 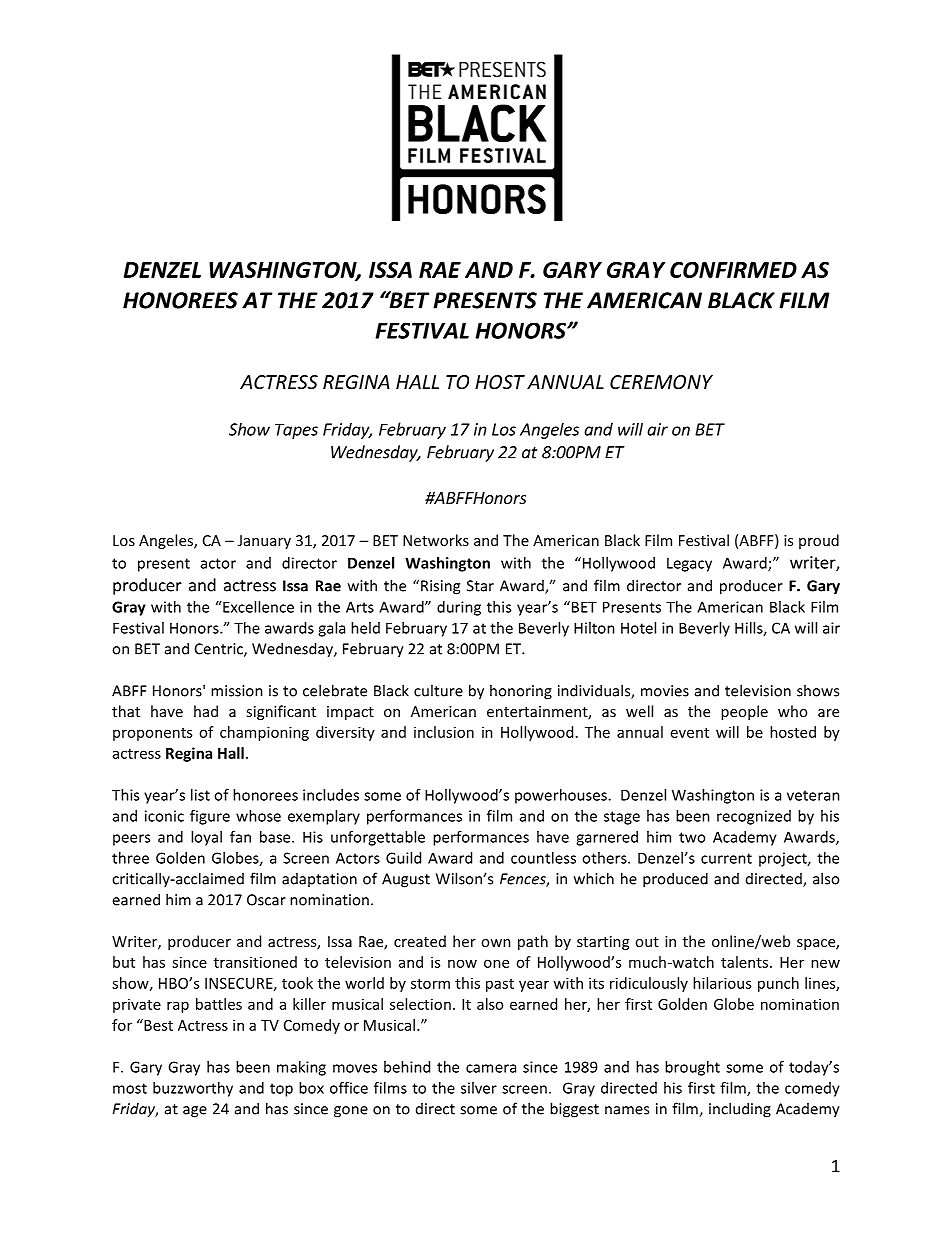 What do you see at coordinates (733, 270) in the screenshot?
I see `CONFIRMED` at bounding box center [733, 270].
